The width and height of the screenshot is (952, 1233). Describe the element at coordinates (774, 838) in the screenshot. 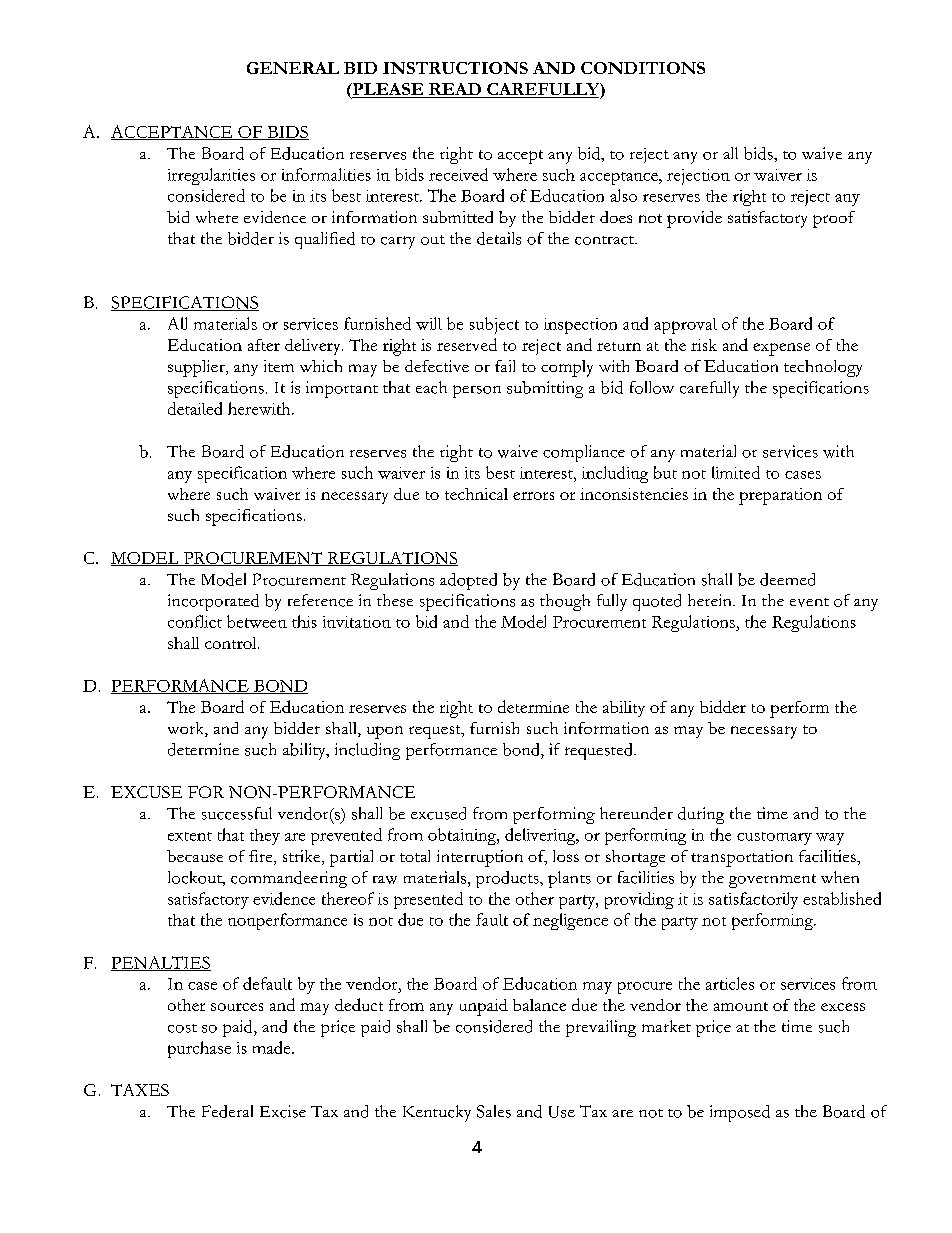

I see `customary` at that location.
